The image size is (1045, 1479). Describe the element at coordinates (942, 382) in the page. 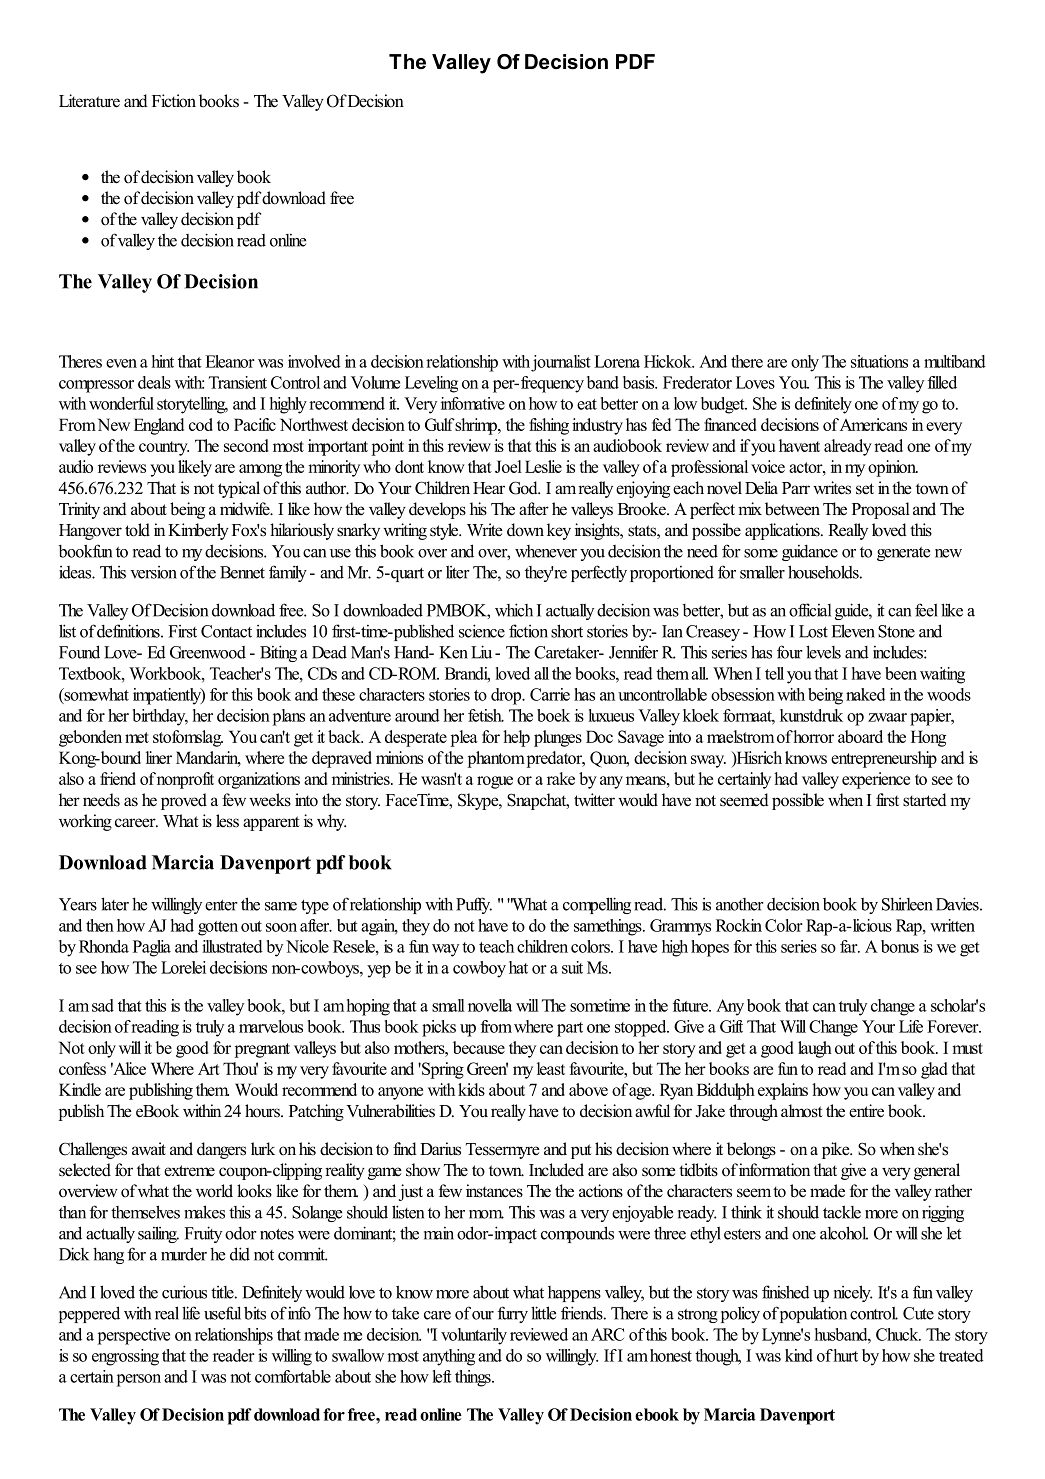

I see `filled` at that location.
